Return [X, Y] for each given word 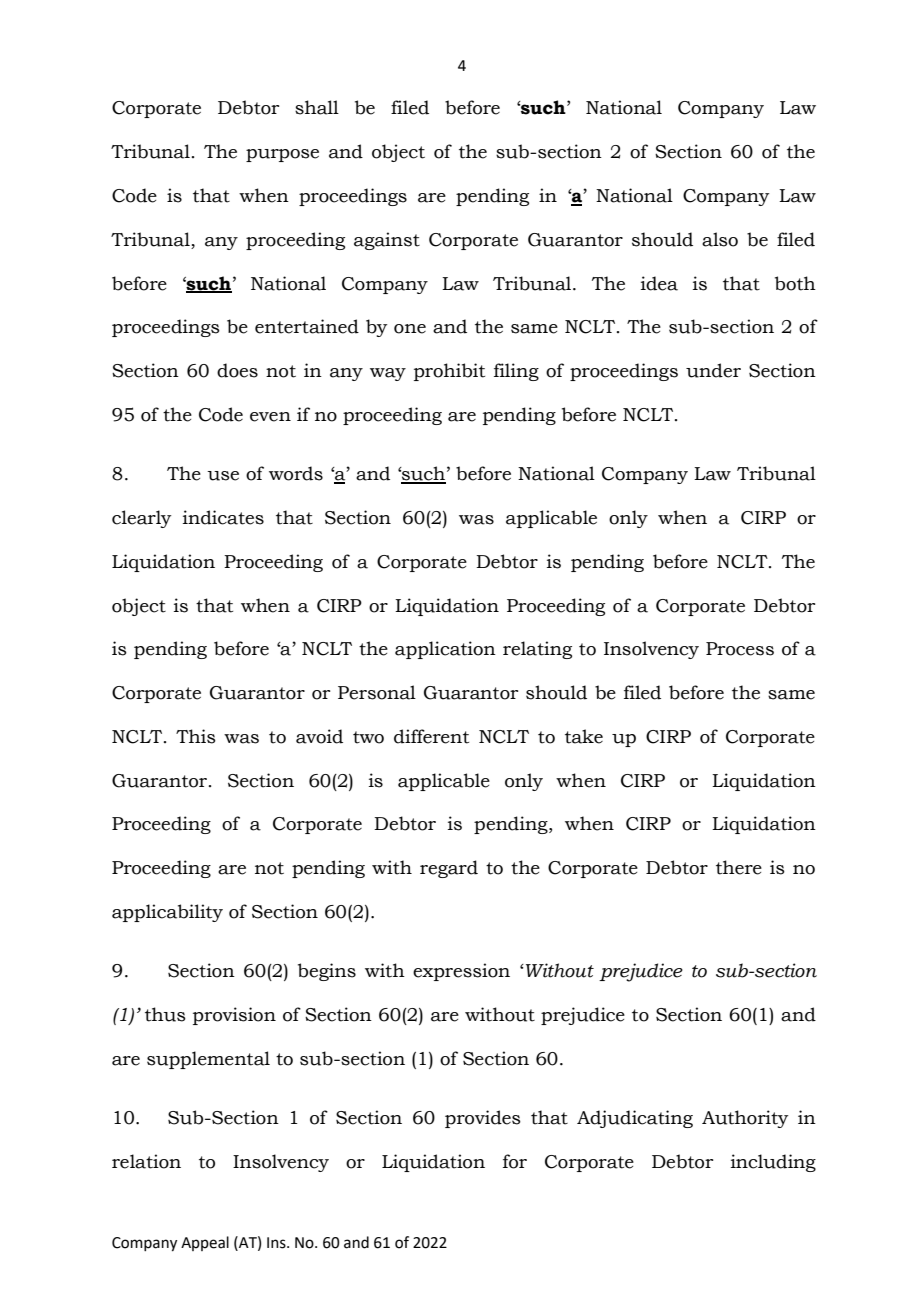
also [720, 239]
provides [483, 1119]
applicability [167, 913]
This [196, 736]
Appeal [205, 1243]
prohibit [449, 372]
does [237, 370]
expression [461, 972]
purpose [282, 155]
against [387, 241]
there [739, 867]
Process [740, 649]
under [713, 370]
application [445, 650]
